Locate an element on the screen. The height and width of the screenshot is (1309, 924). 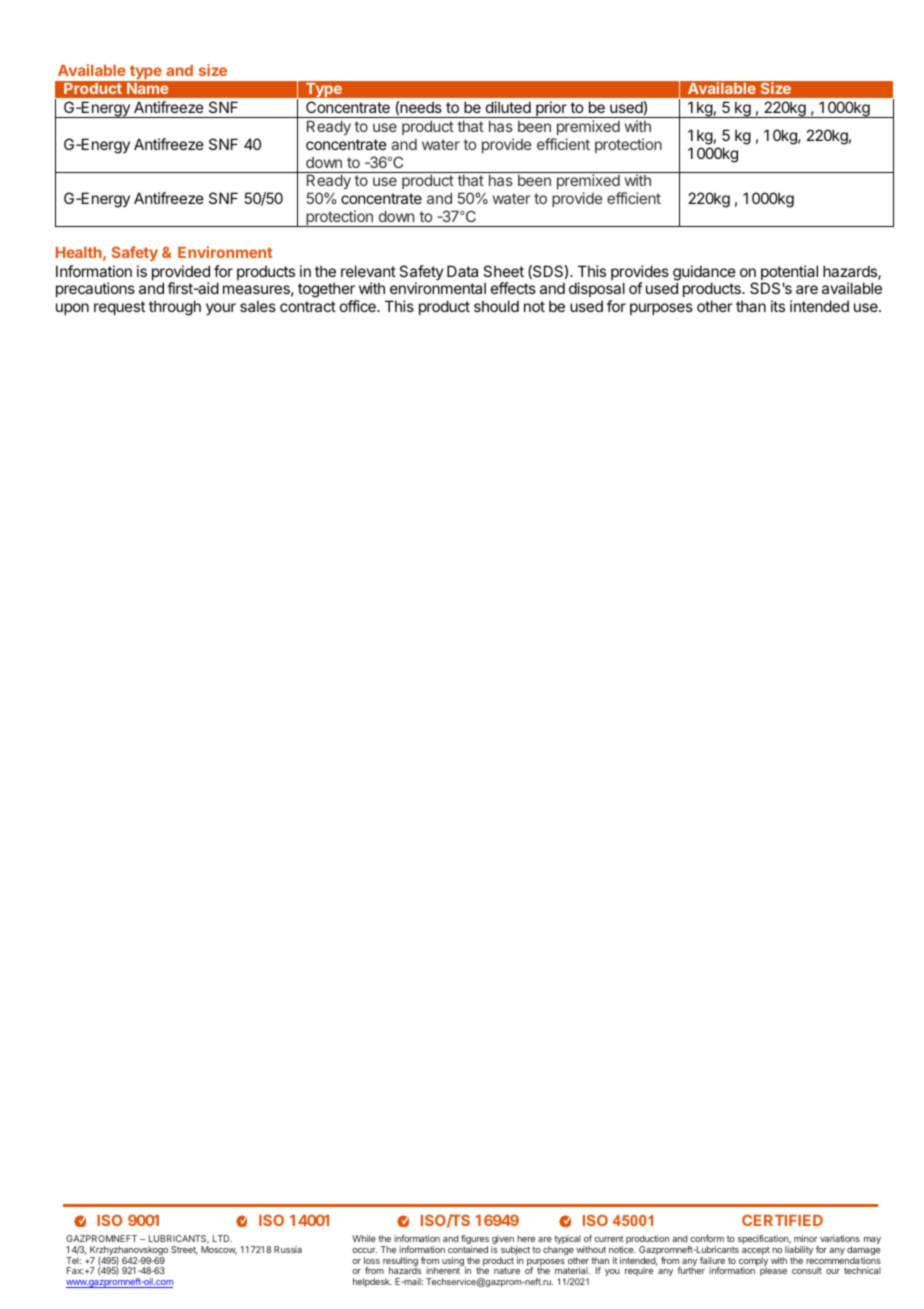
precautions is located at coordinates (95, 289).
